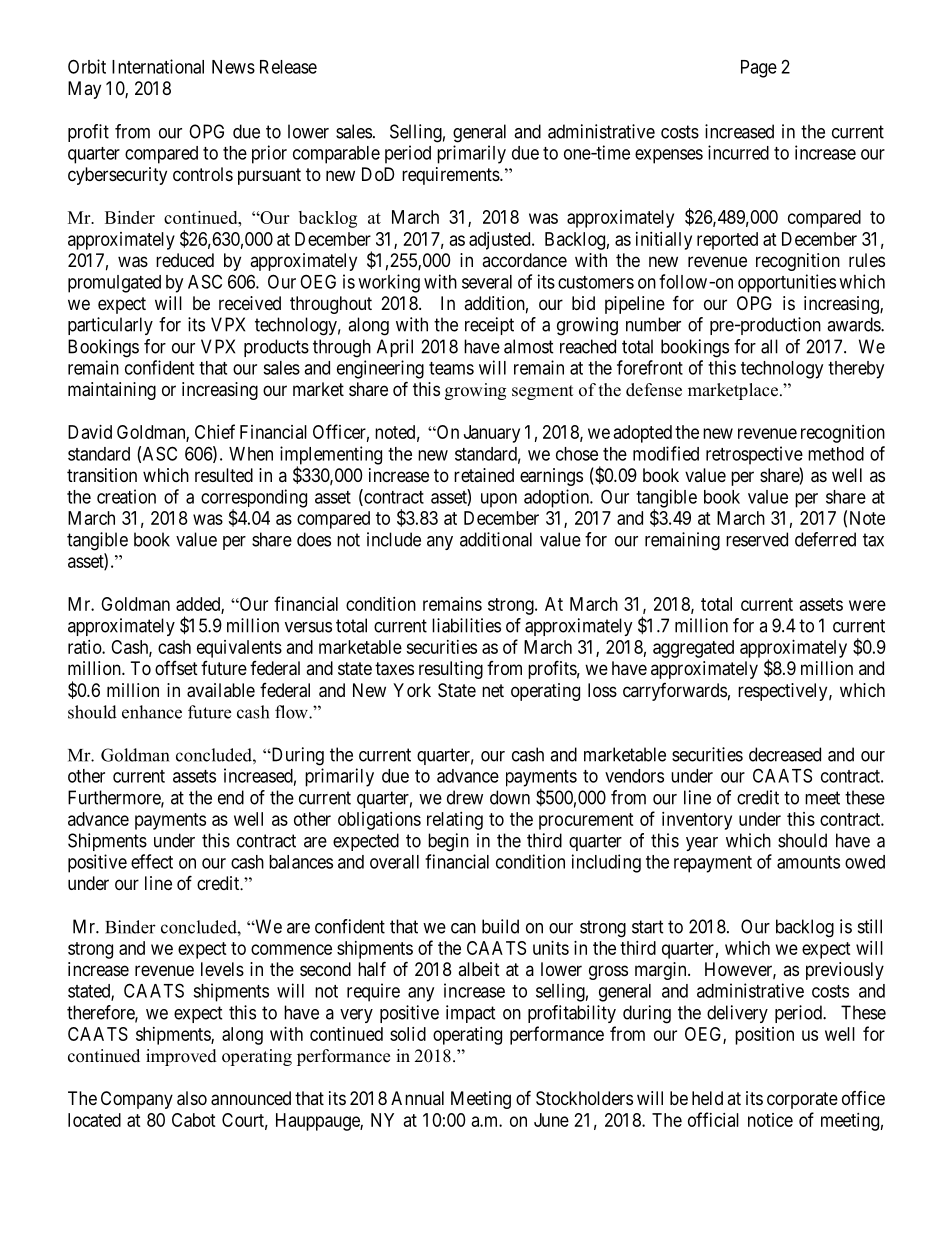  What do you see at coordinates (759, 69) in the document?
I see `Page` at bounding box center [759, 69].
